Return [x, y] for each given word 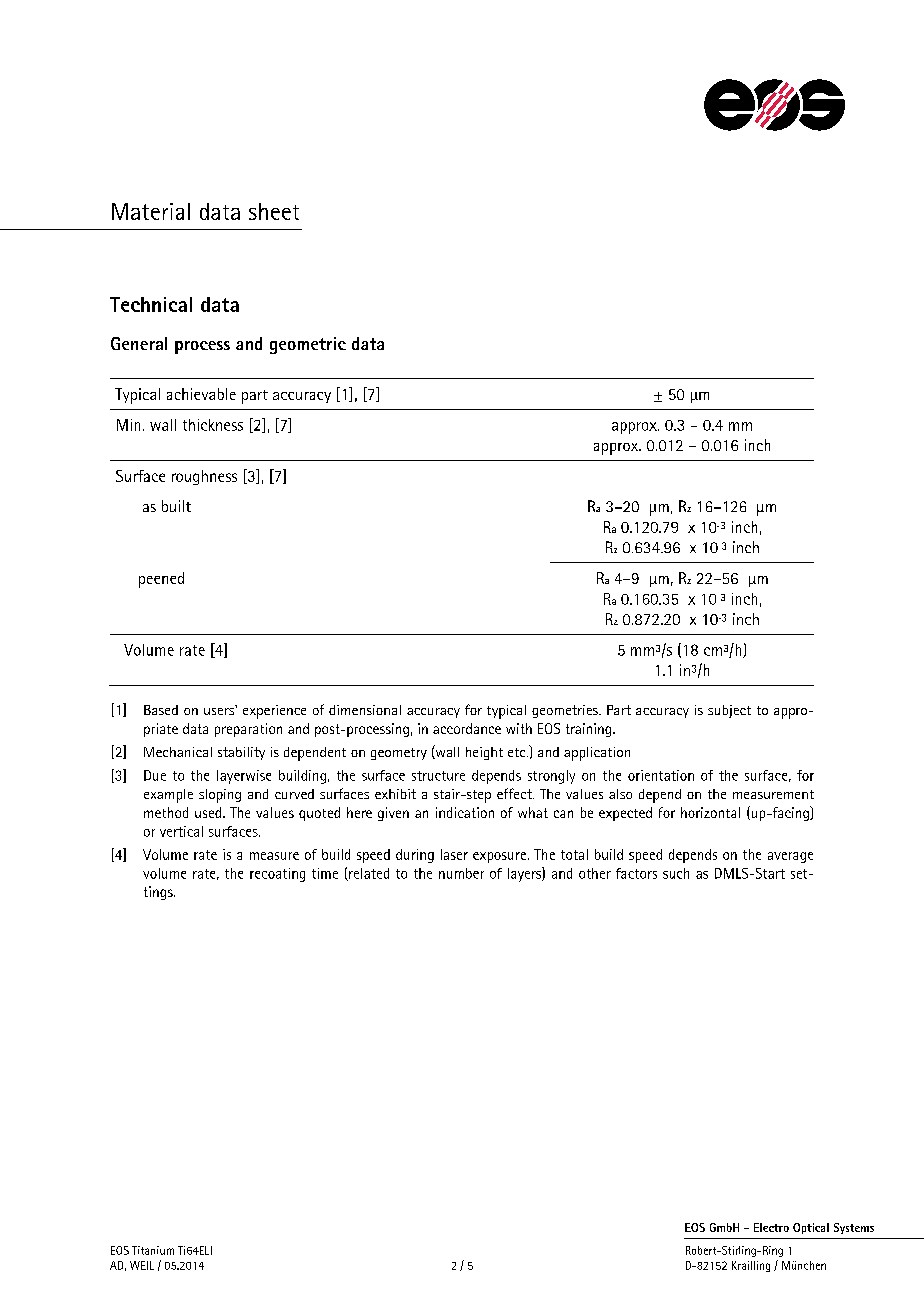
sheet [274, 211]
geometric [308, 345]
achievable [201, 394]
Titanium [153, 1250]
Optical [811, 1228]
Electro [771, 1227]
